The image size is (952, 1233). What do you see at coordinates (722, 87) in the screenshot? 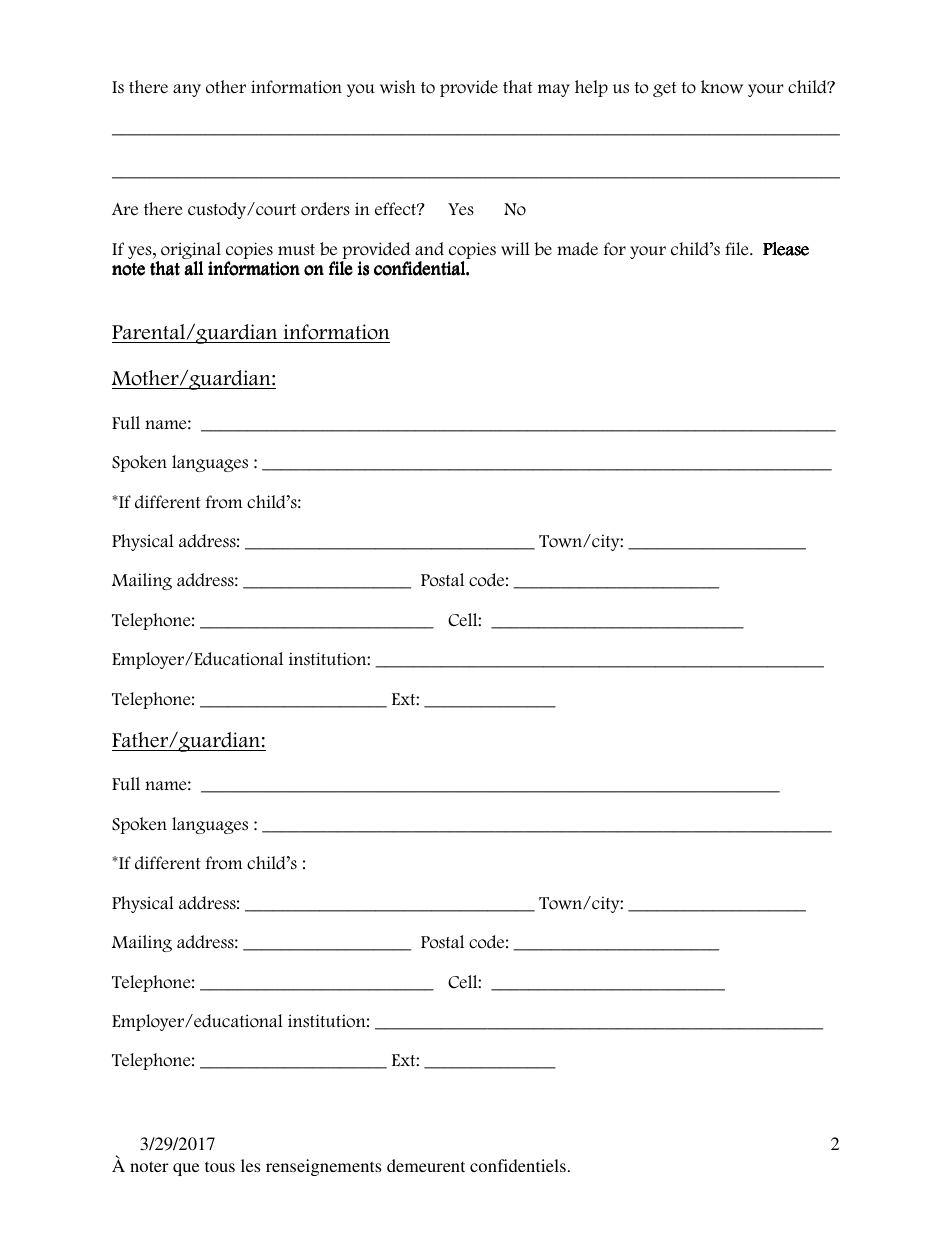
I see `know` at bounding box center [722, 87].
